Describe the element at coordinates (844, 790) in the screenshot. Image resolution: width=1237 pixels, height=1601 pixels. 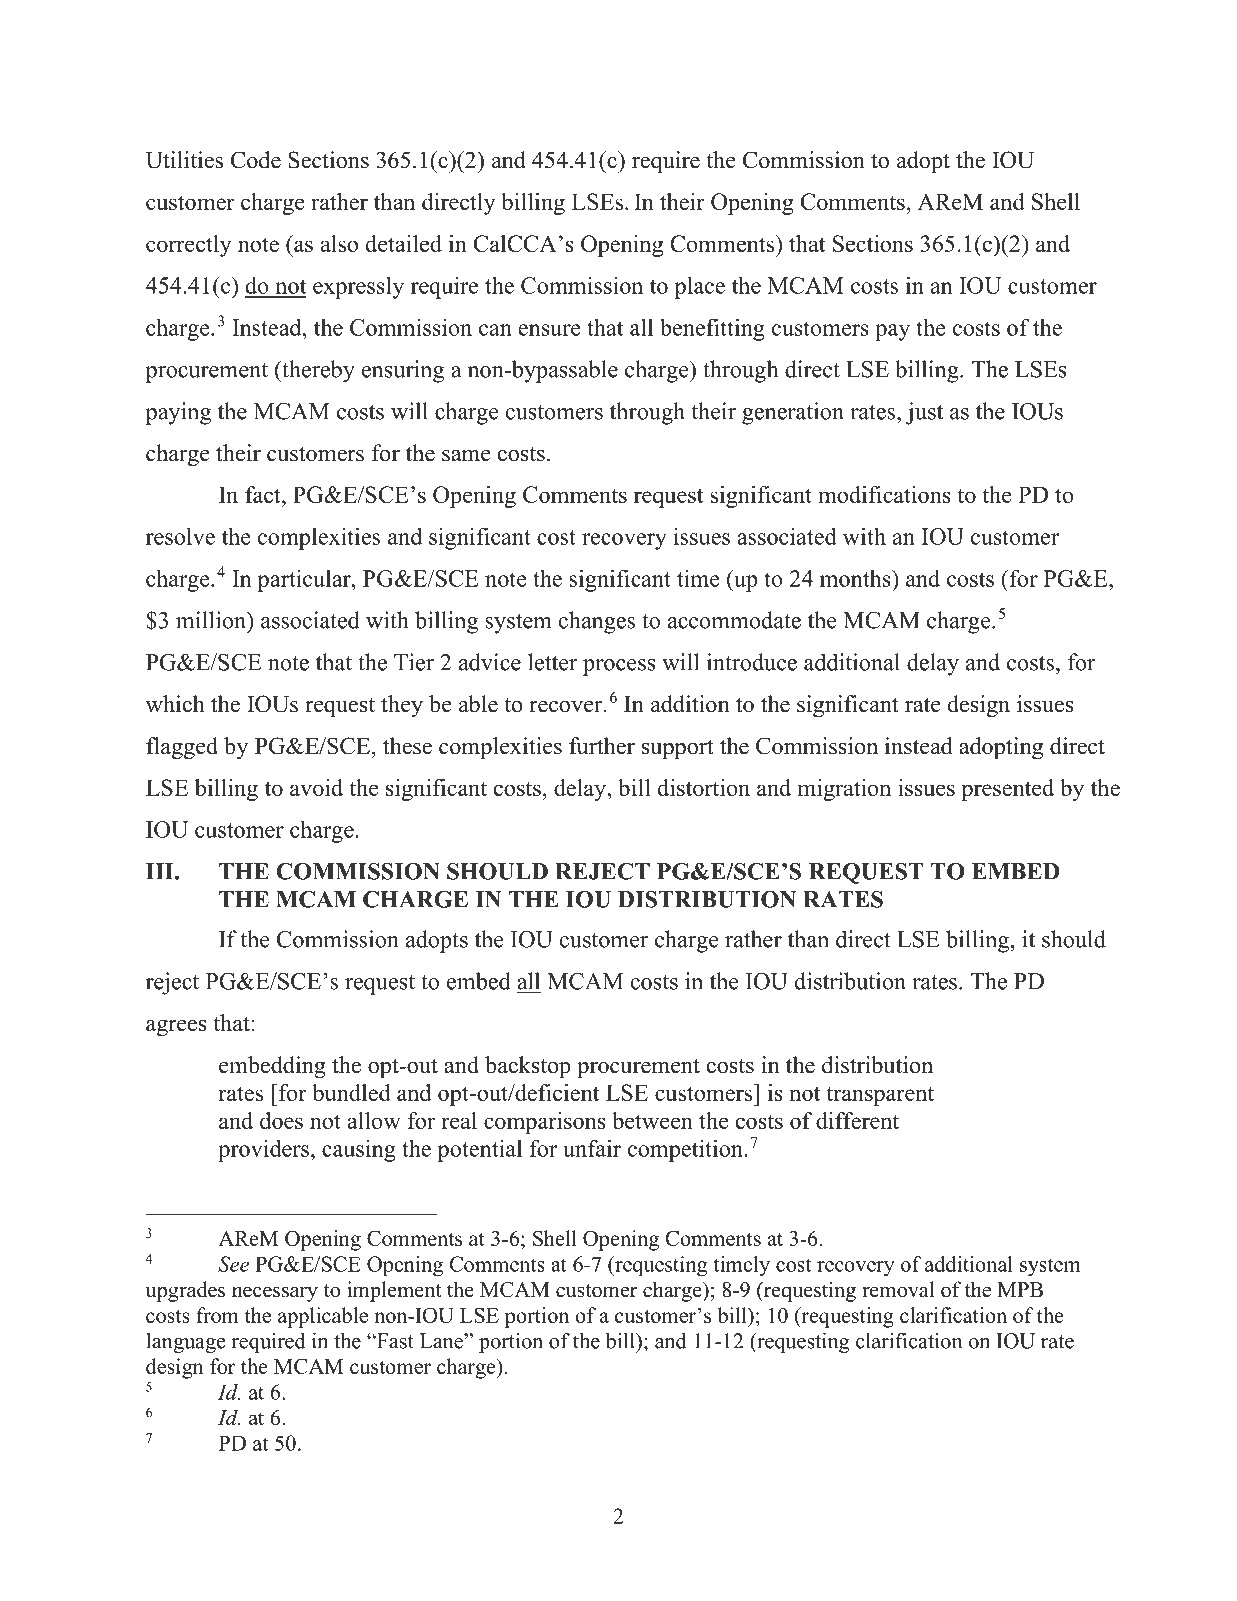
I see `migration` at that location.
